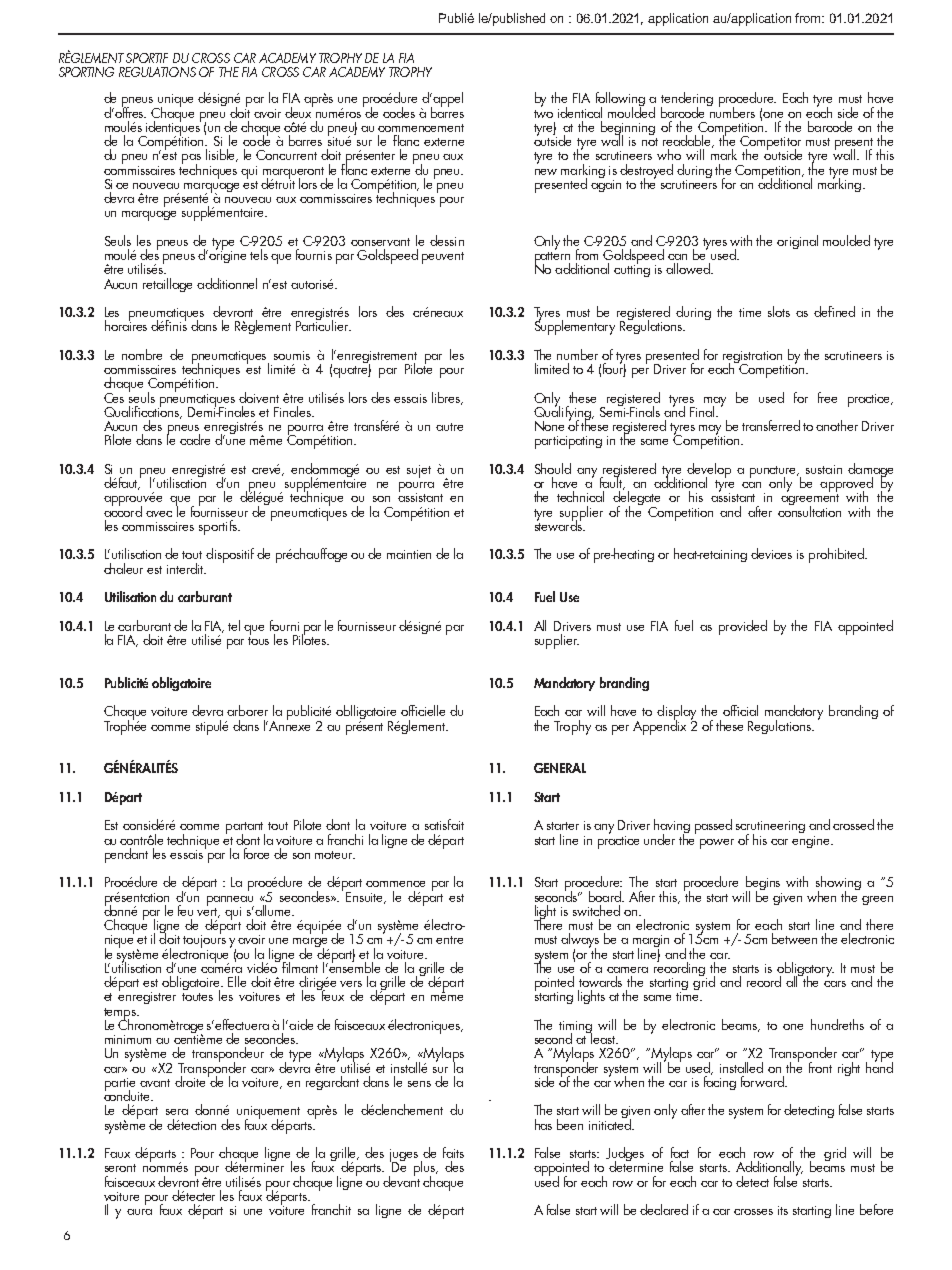 This screenshot has width=952, height=1270. What do you see at coordinates (425, 1169) in the screenshot?
I see `plus` at bounding box center [425, 1169].
